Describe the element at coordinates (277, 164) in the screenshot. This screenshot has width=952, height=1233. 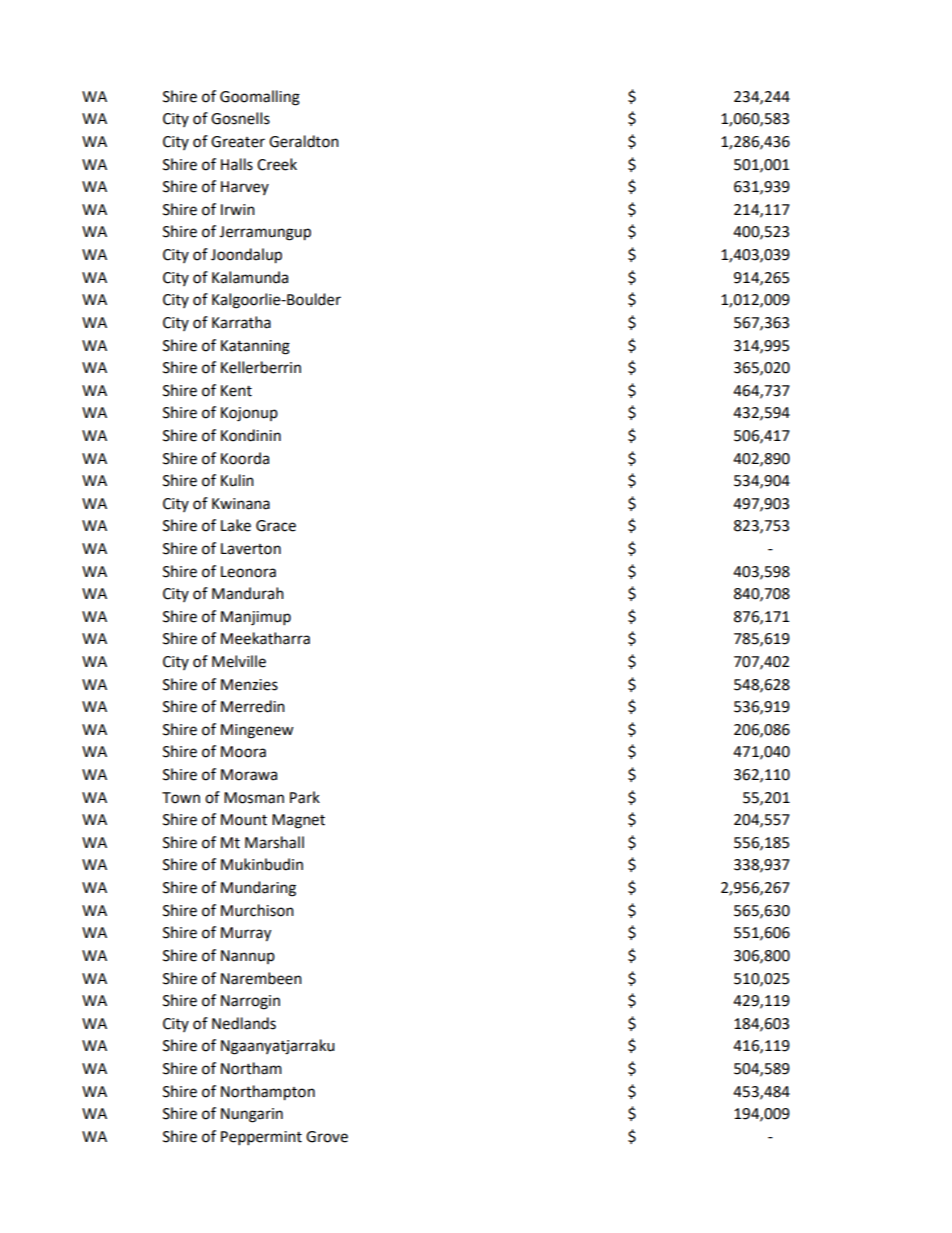
I see `Creek` at that location.
